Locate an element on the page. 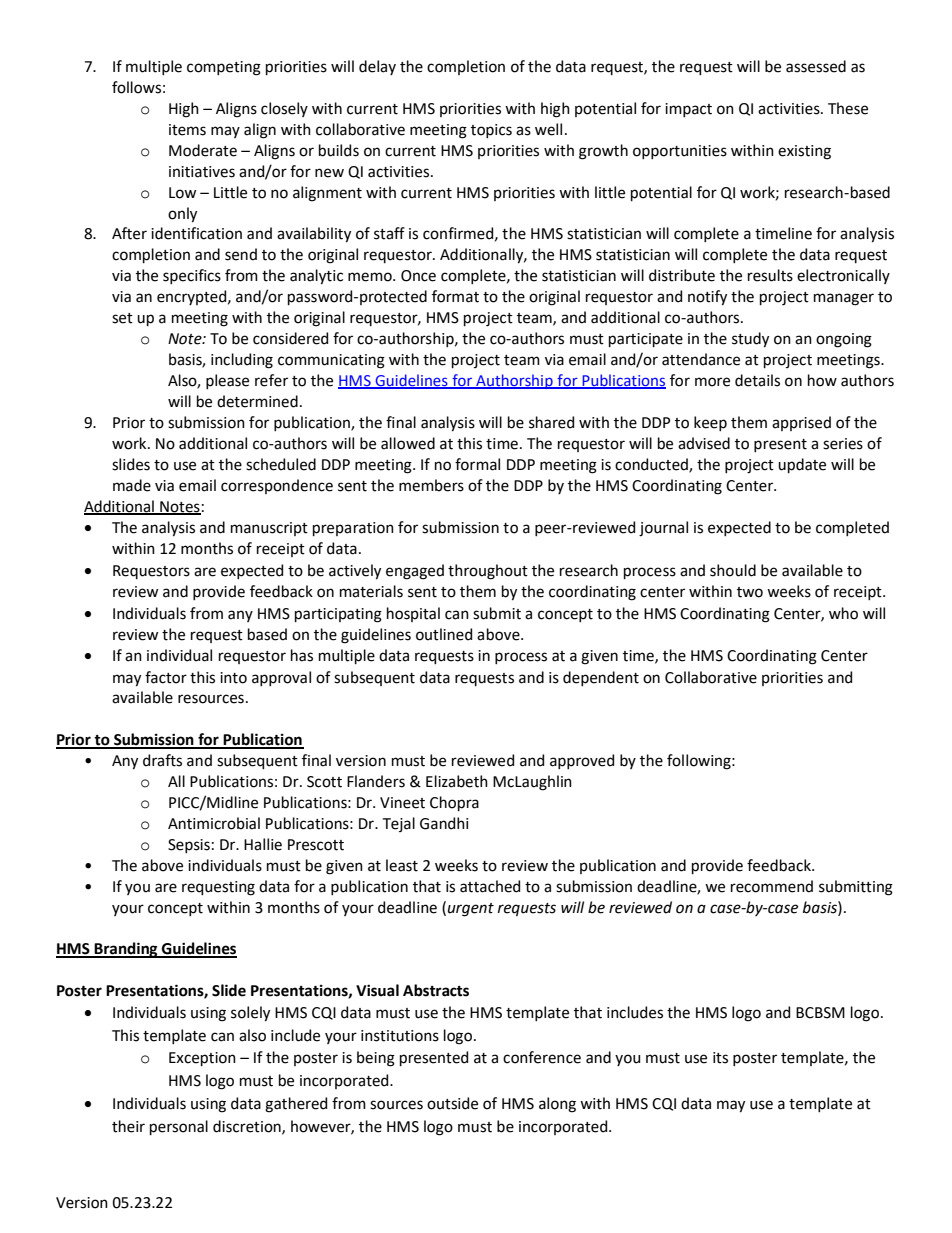  throughout is located at coordinates (488, 572).
